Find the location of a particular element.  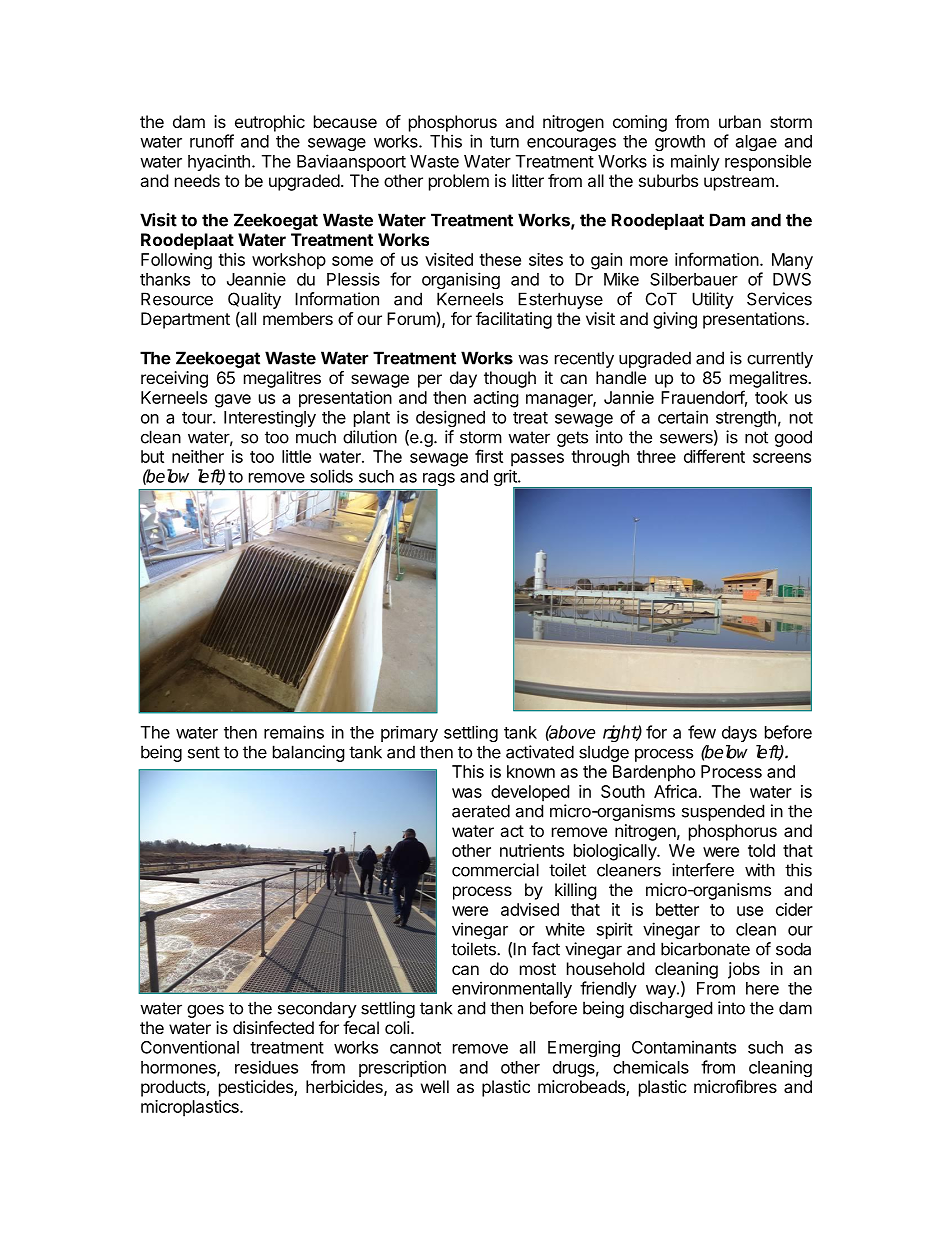

hyacinth is located at coordinates (219, 162).
